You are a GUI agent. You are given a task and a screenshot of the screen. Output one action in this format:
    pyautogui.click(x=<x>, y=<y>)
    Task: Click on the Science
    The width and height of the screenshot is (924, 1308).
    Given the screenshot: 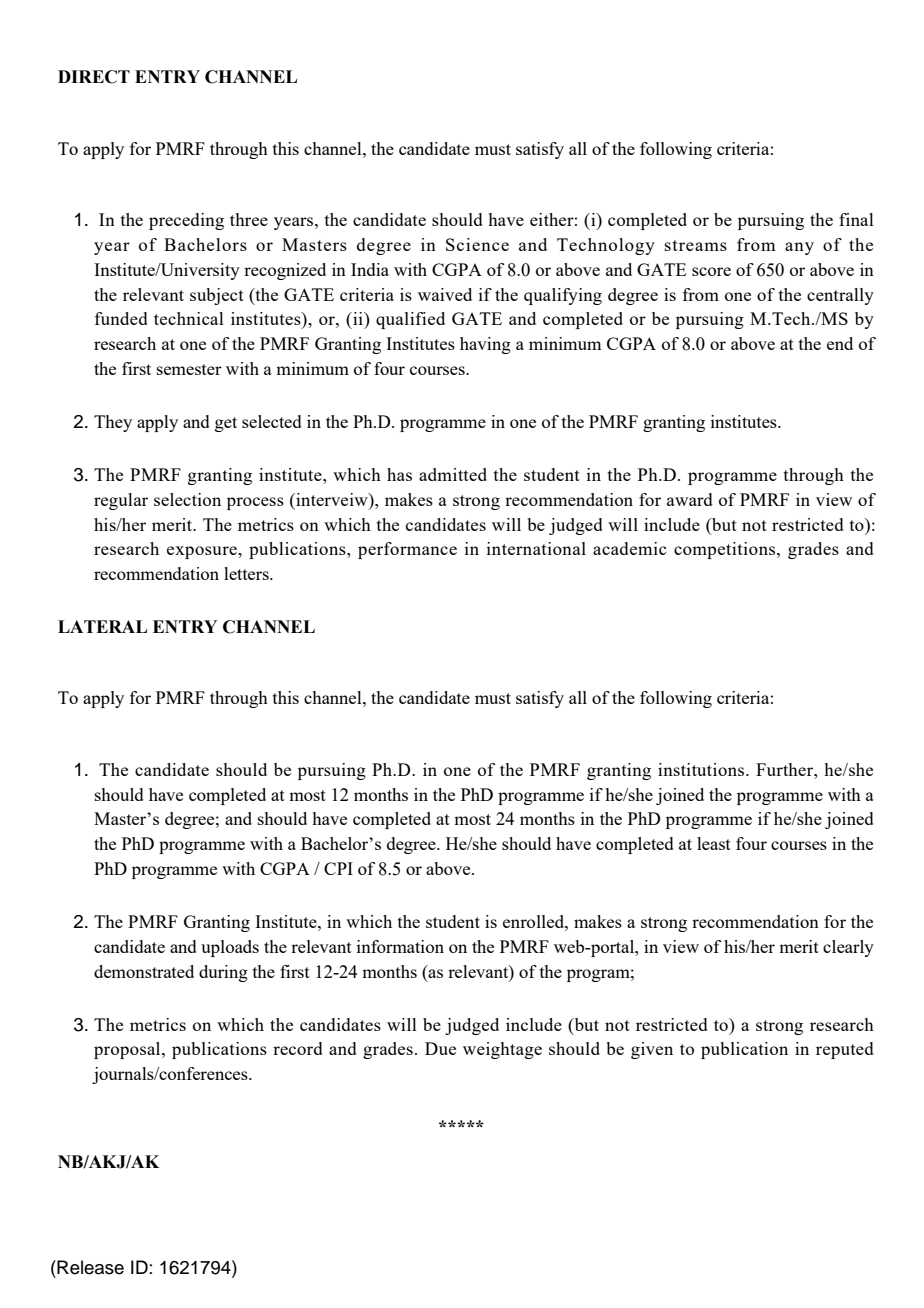 What is the action you would take?
    pyautogui.click(x=477, y=244)
